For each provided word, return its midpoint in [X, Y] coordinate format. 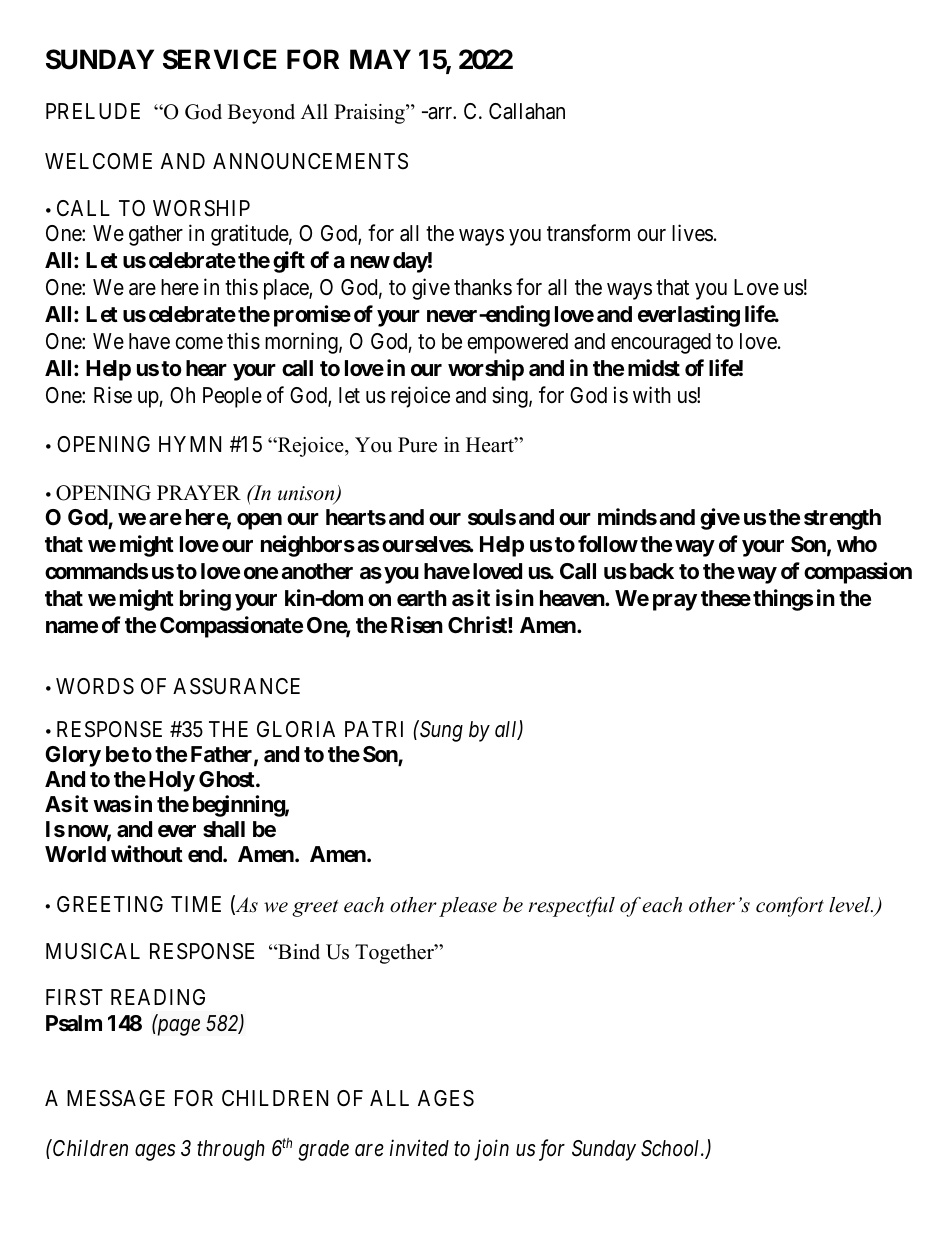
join [491, 1150]
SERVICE [219, 59]
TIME [196, 904]
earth [422, 598]
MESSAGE [116, 1098]
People [232, 397]
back [652, 571]
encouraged [661, 343]
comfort [790, 907]
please [468, 907]
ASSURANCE [236, 686]
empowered [517, 343]
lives [692, 233]
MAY [380, 59]
